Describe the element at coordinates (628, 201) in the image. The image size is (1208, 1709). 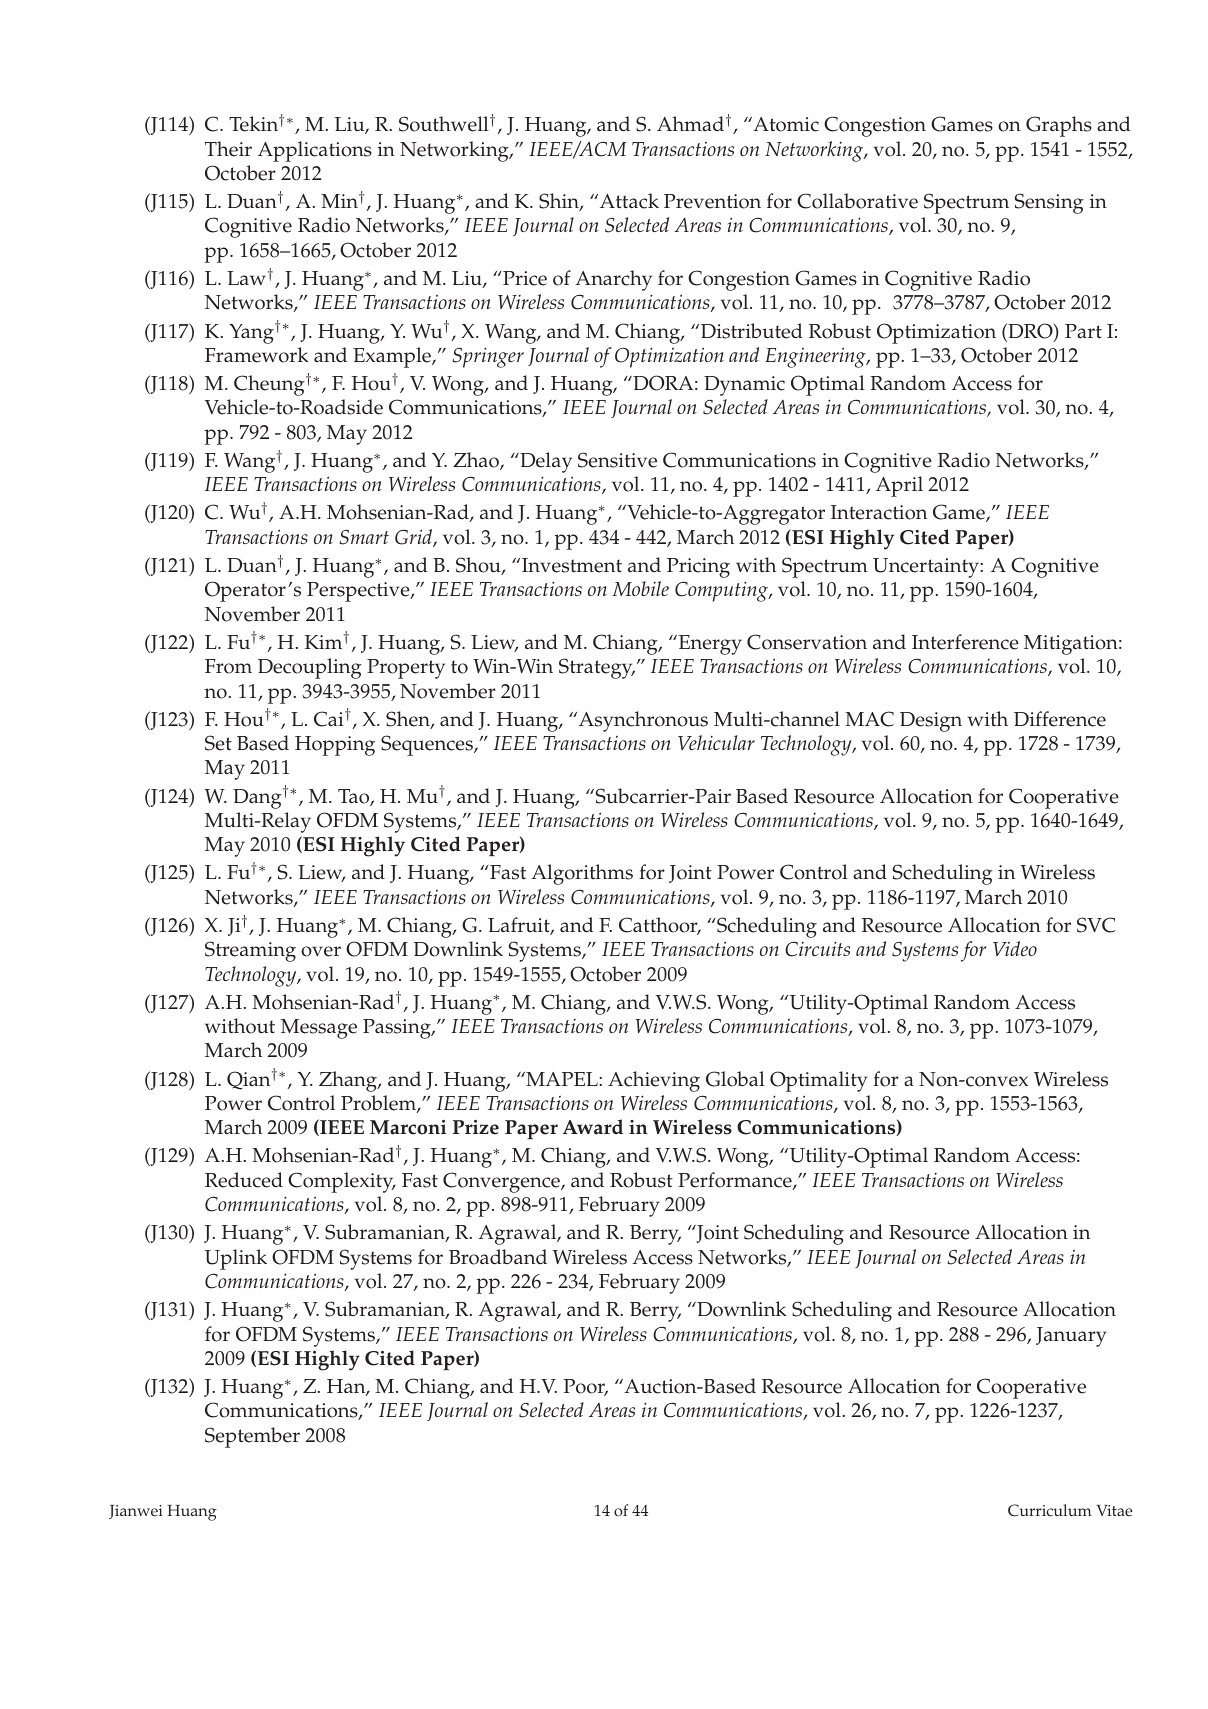
I see `Attack` at that location.
